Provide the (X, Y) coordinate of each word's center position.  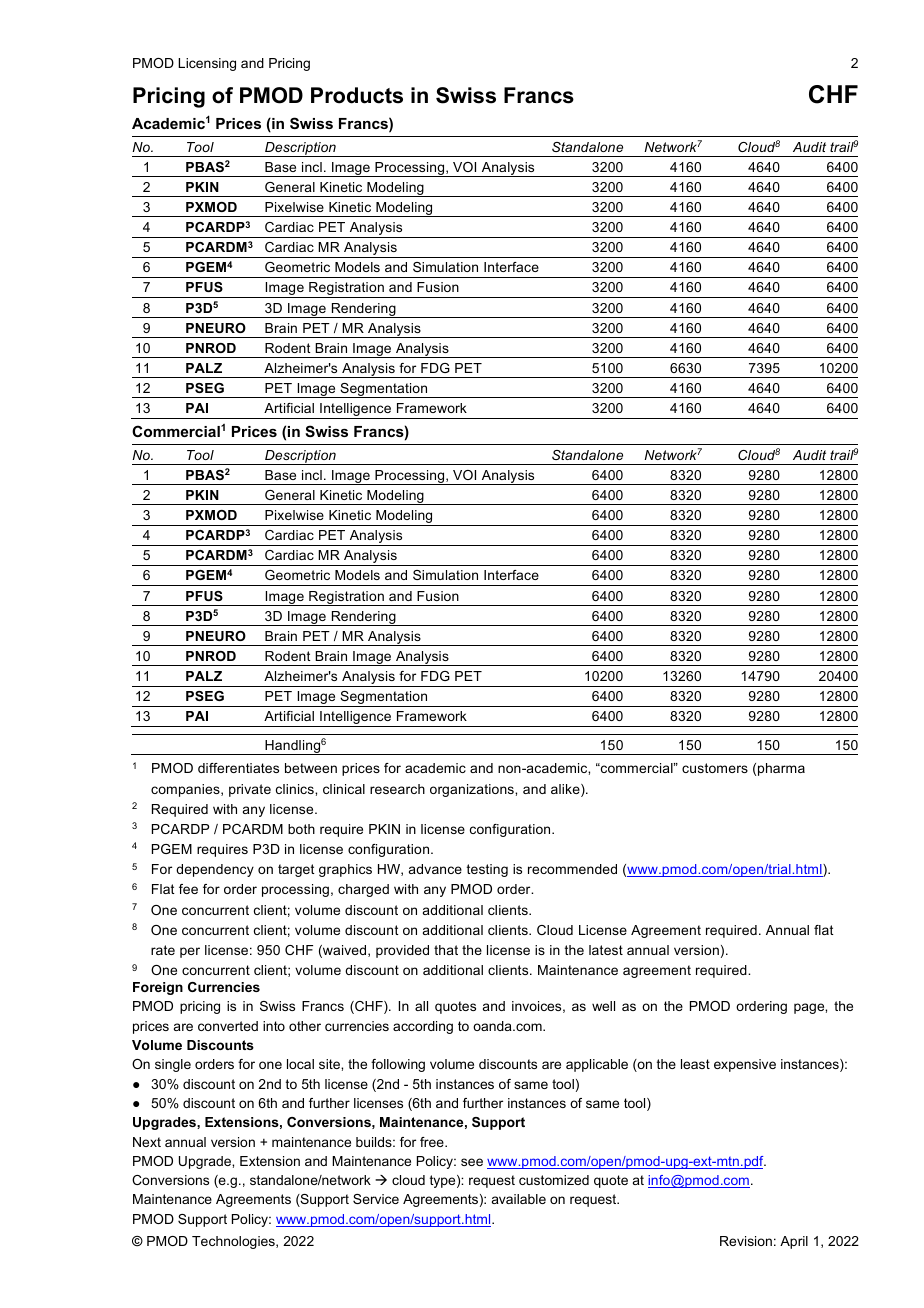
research (397, 789)
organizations (473, 790)
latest (606, 950)
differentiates (238, 768)
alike (566, 790)
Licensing (207, 64)
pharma (781, 769)
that (446, 950)
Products (357, 95)
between (311, 768)
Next (147, 1142)
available (519, 1199)
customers (715, 768)
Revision (746, 1241)
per (190, 952)
